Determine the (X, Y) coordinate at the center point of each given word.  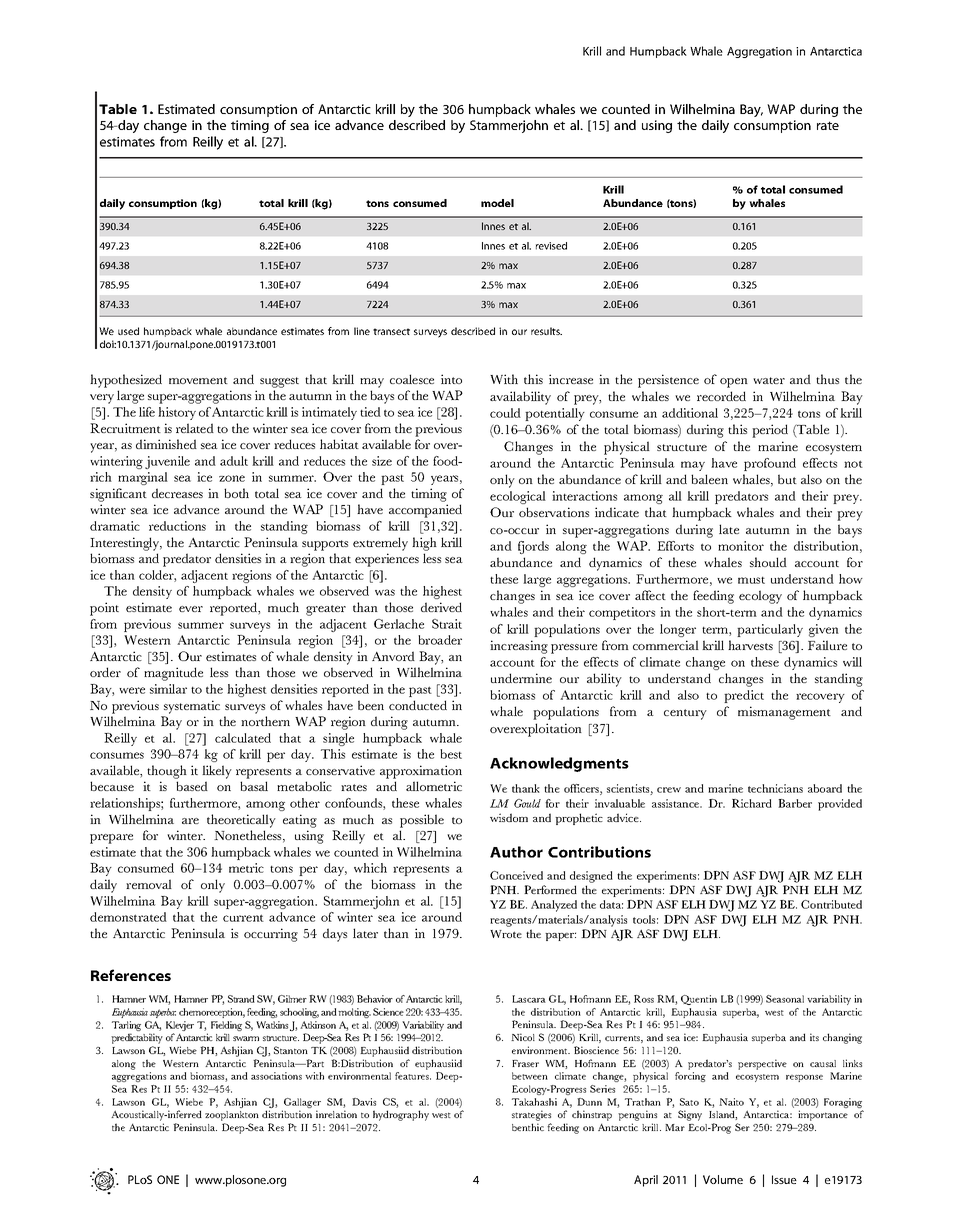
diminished (166, 444)
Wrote (506, 934)
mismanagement (784, 713)
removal (149, 884)
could (505, 413)
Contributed (831, 904)
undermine (521, 678)
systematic (192, 707)
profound (770, 464)
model (497, 203)
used (128, 331)
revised (551, 246)
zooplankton (232, 1116)
